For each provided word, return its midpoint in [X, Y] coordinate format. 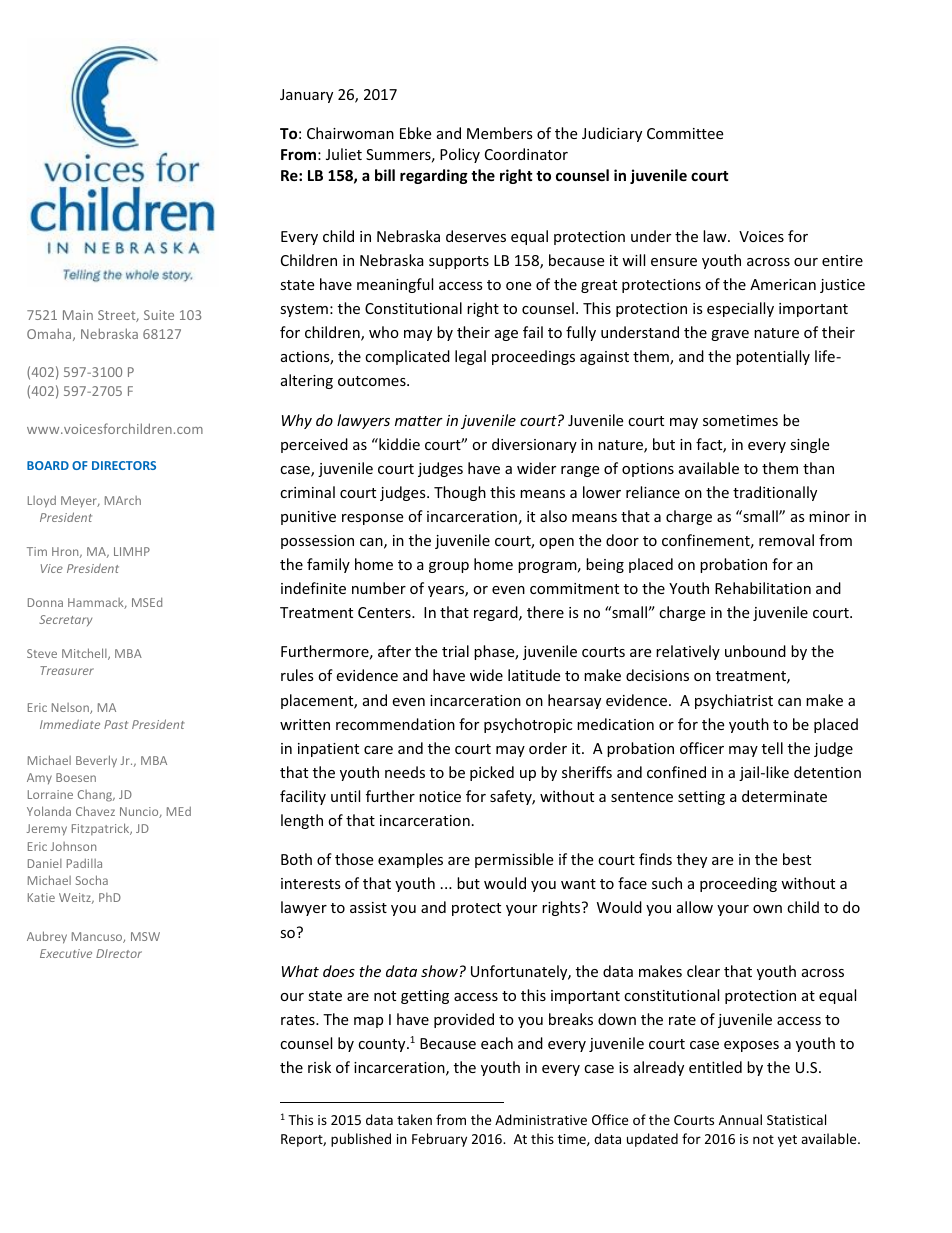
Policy [460, 155]
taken [414, 1119]
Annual [740, 1119]
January [306, 96]
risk [319, 1067]
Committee [685, 133]
